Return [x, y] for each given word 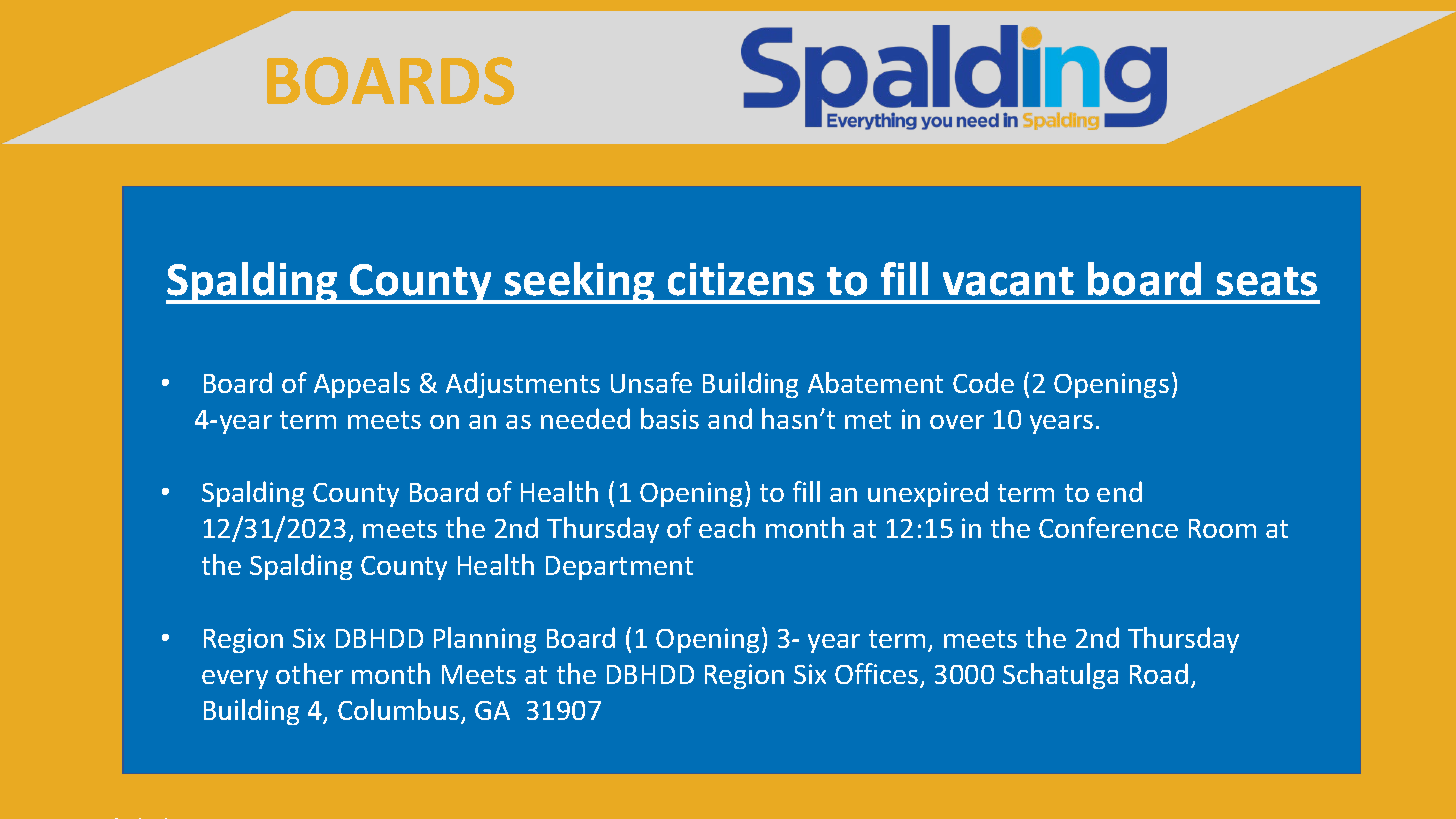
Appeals [362, 385]
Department [619, 568]
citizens [741, 279]
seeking [579, 283]
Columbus [400, 711]
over [957, 422]
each [727, 527]
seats [1267, 281]
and [730, 418]
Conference [1108, 527]
